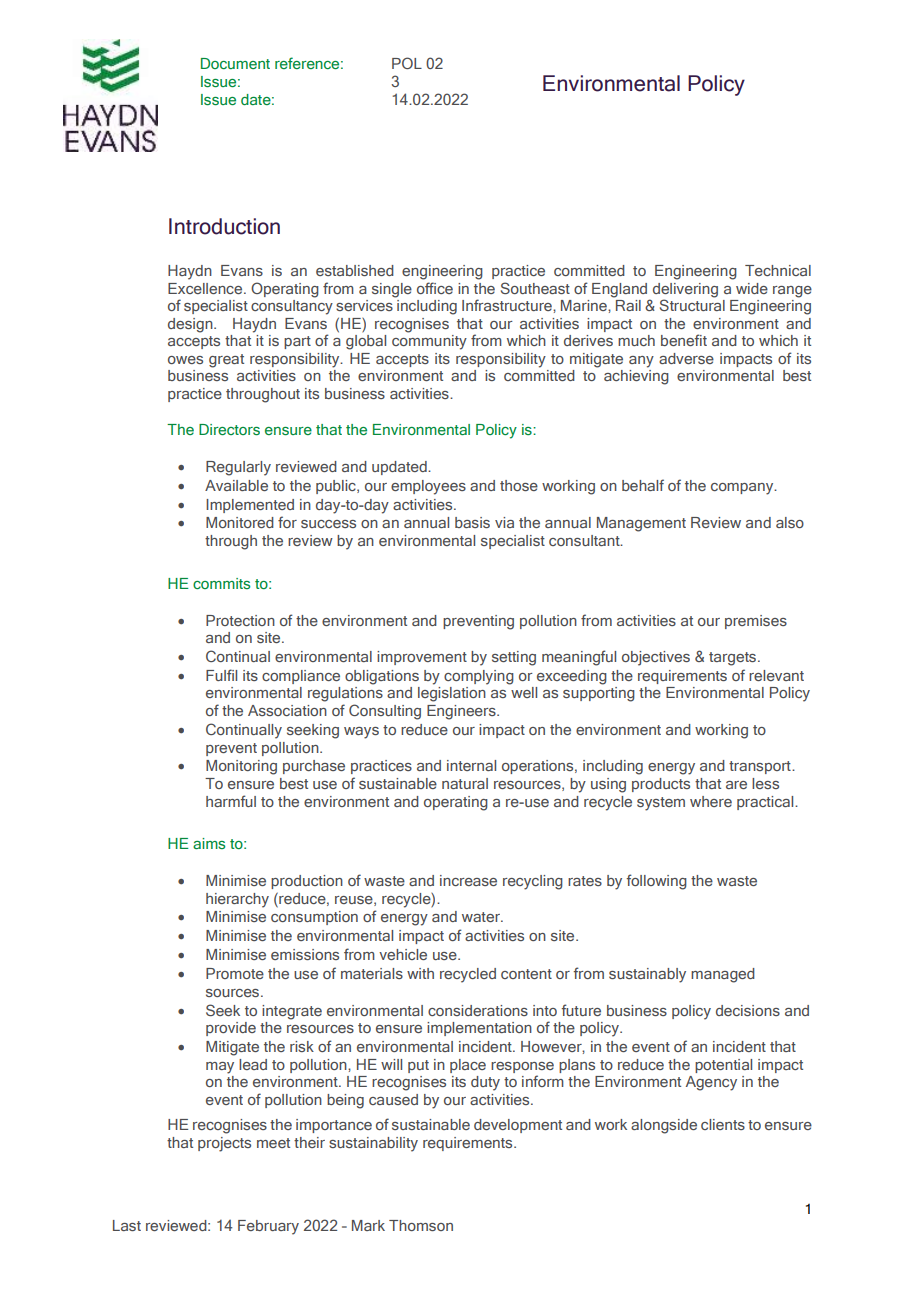  I want to click on targets, so click(734, 659).
